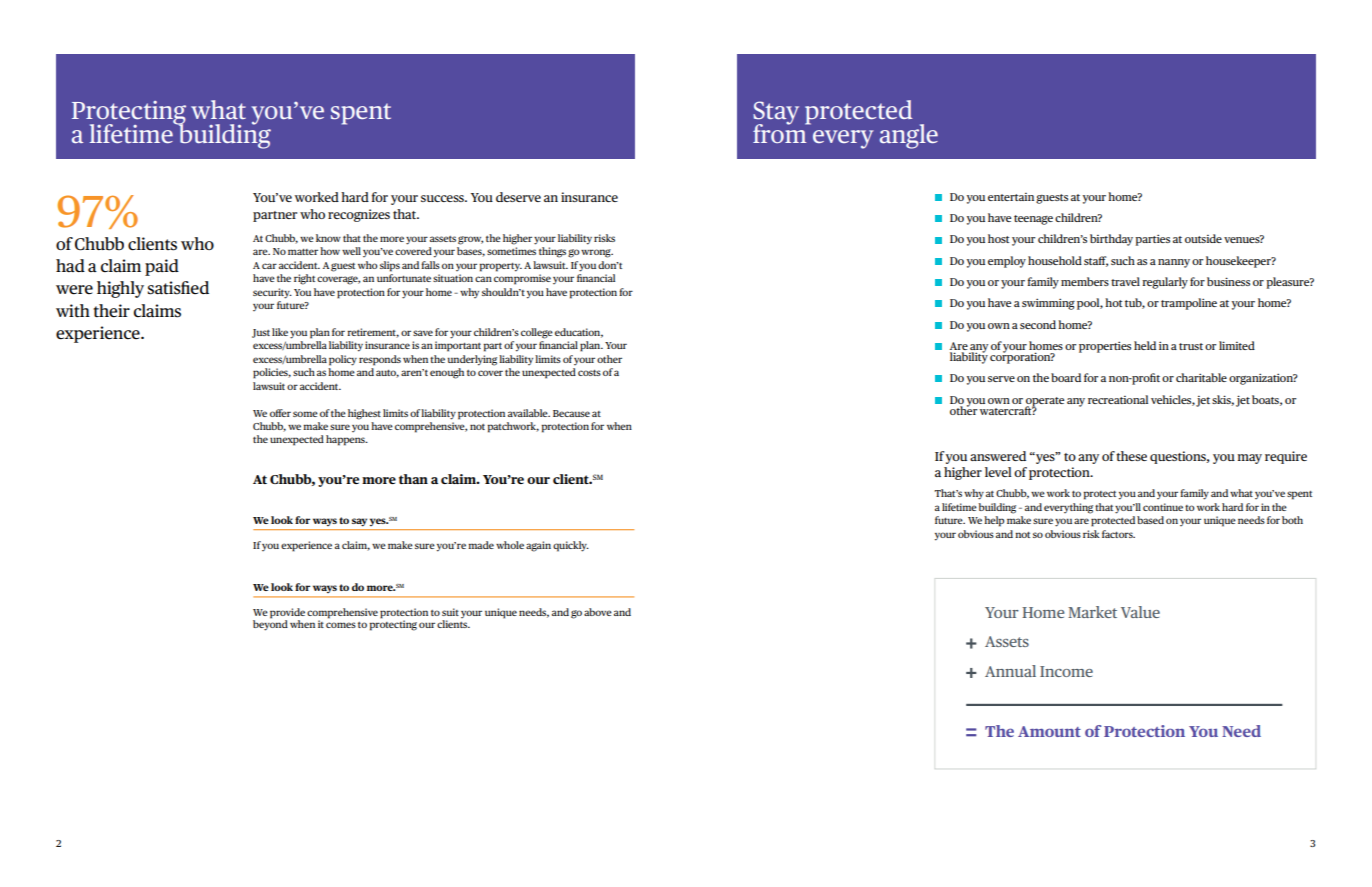  I want to click on beyond, so click(270, 624).
